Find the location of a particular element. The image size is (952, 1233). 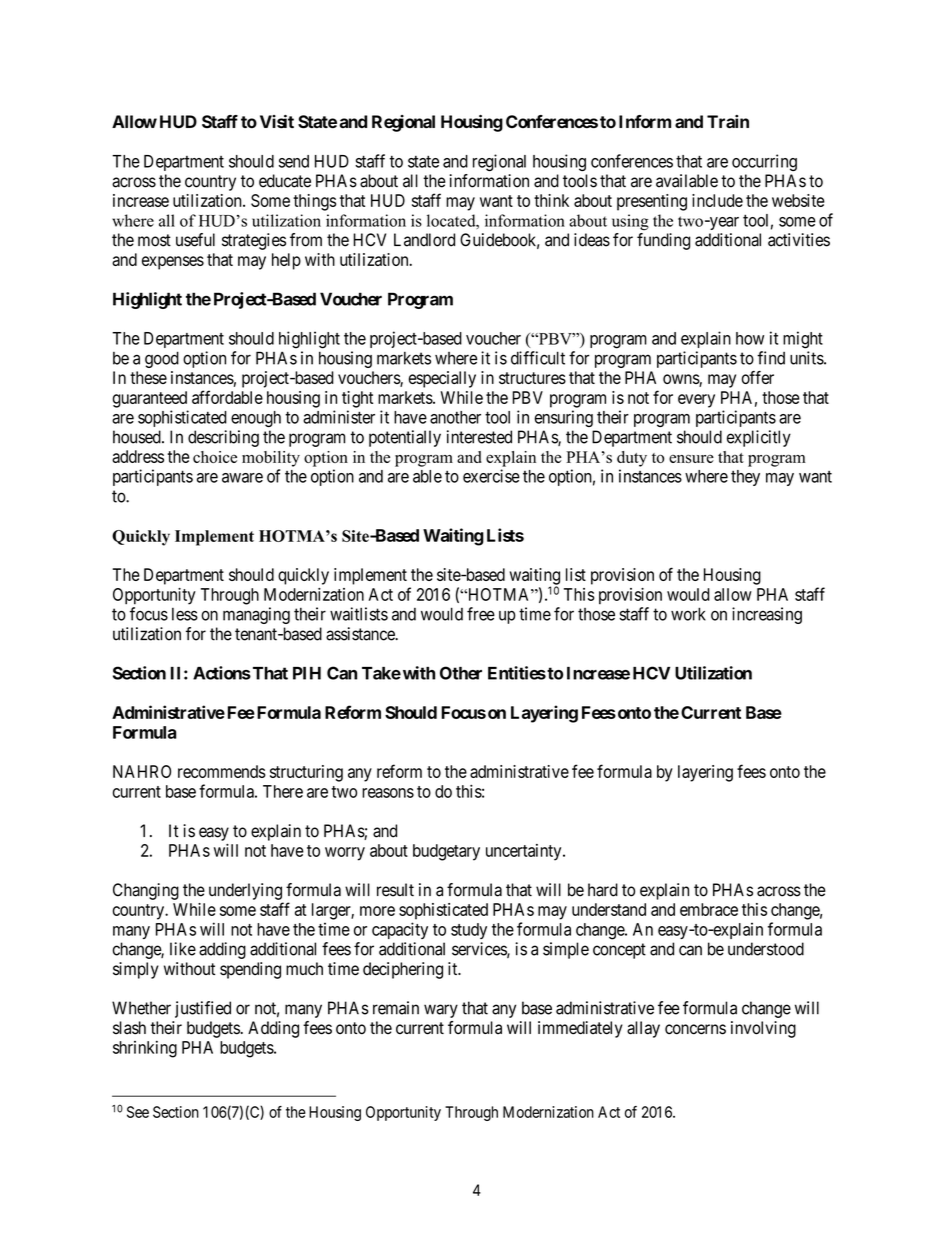

how is located at coordinates (750, 338).
